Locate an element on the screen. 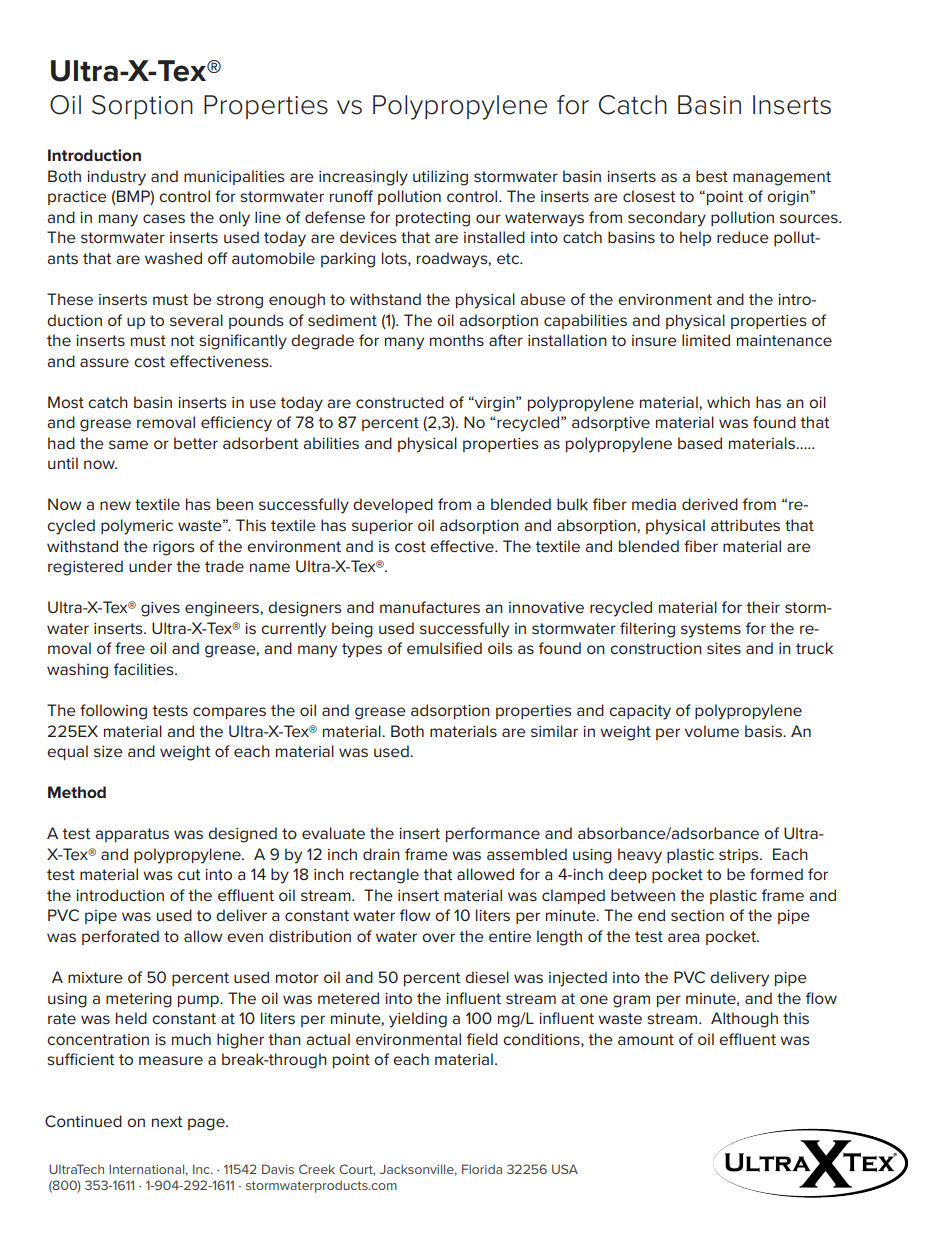  sites is located at coordinates (724, 648).
